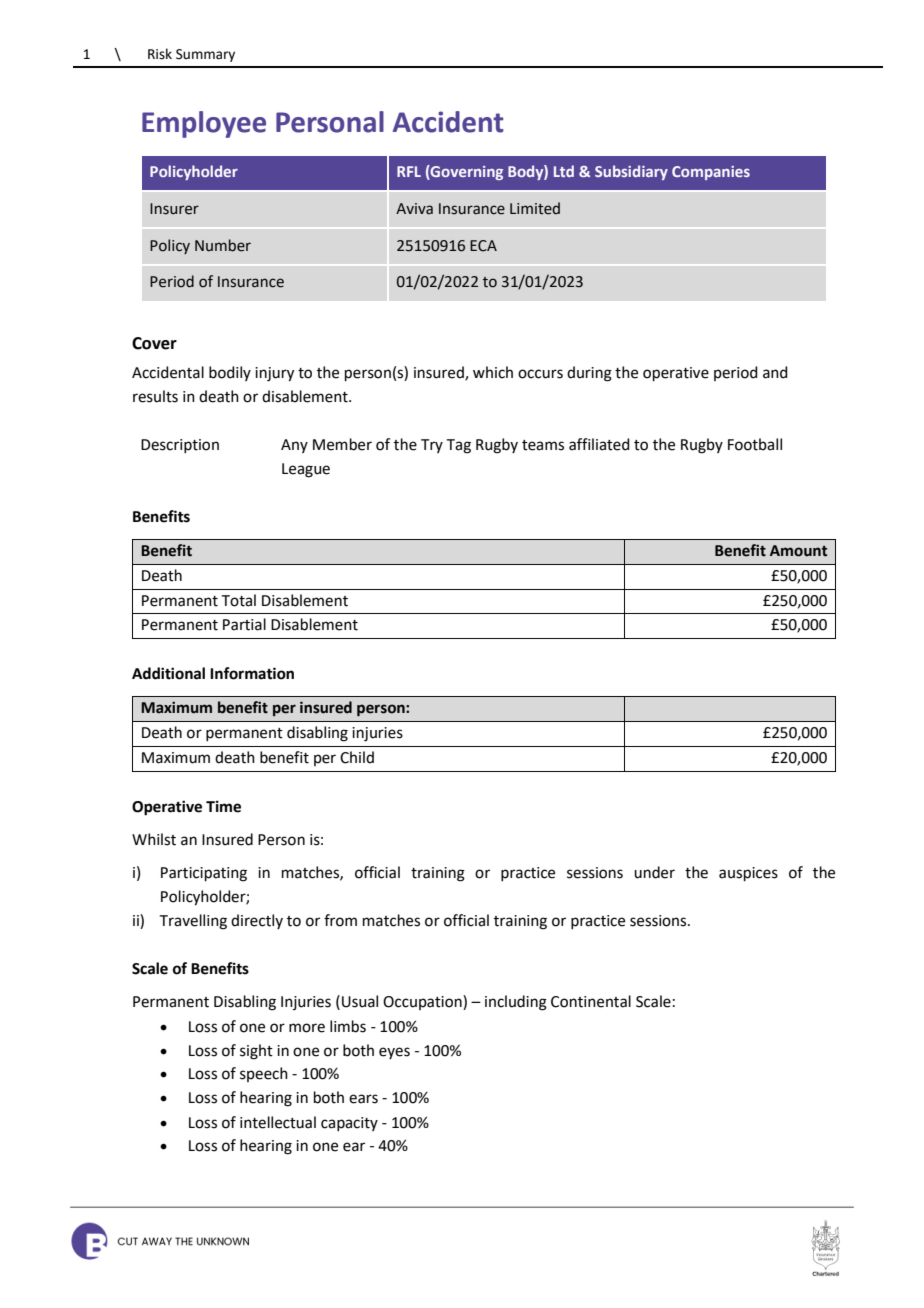  I want to click on eyes, so click(394, 1053).
